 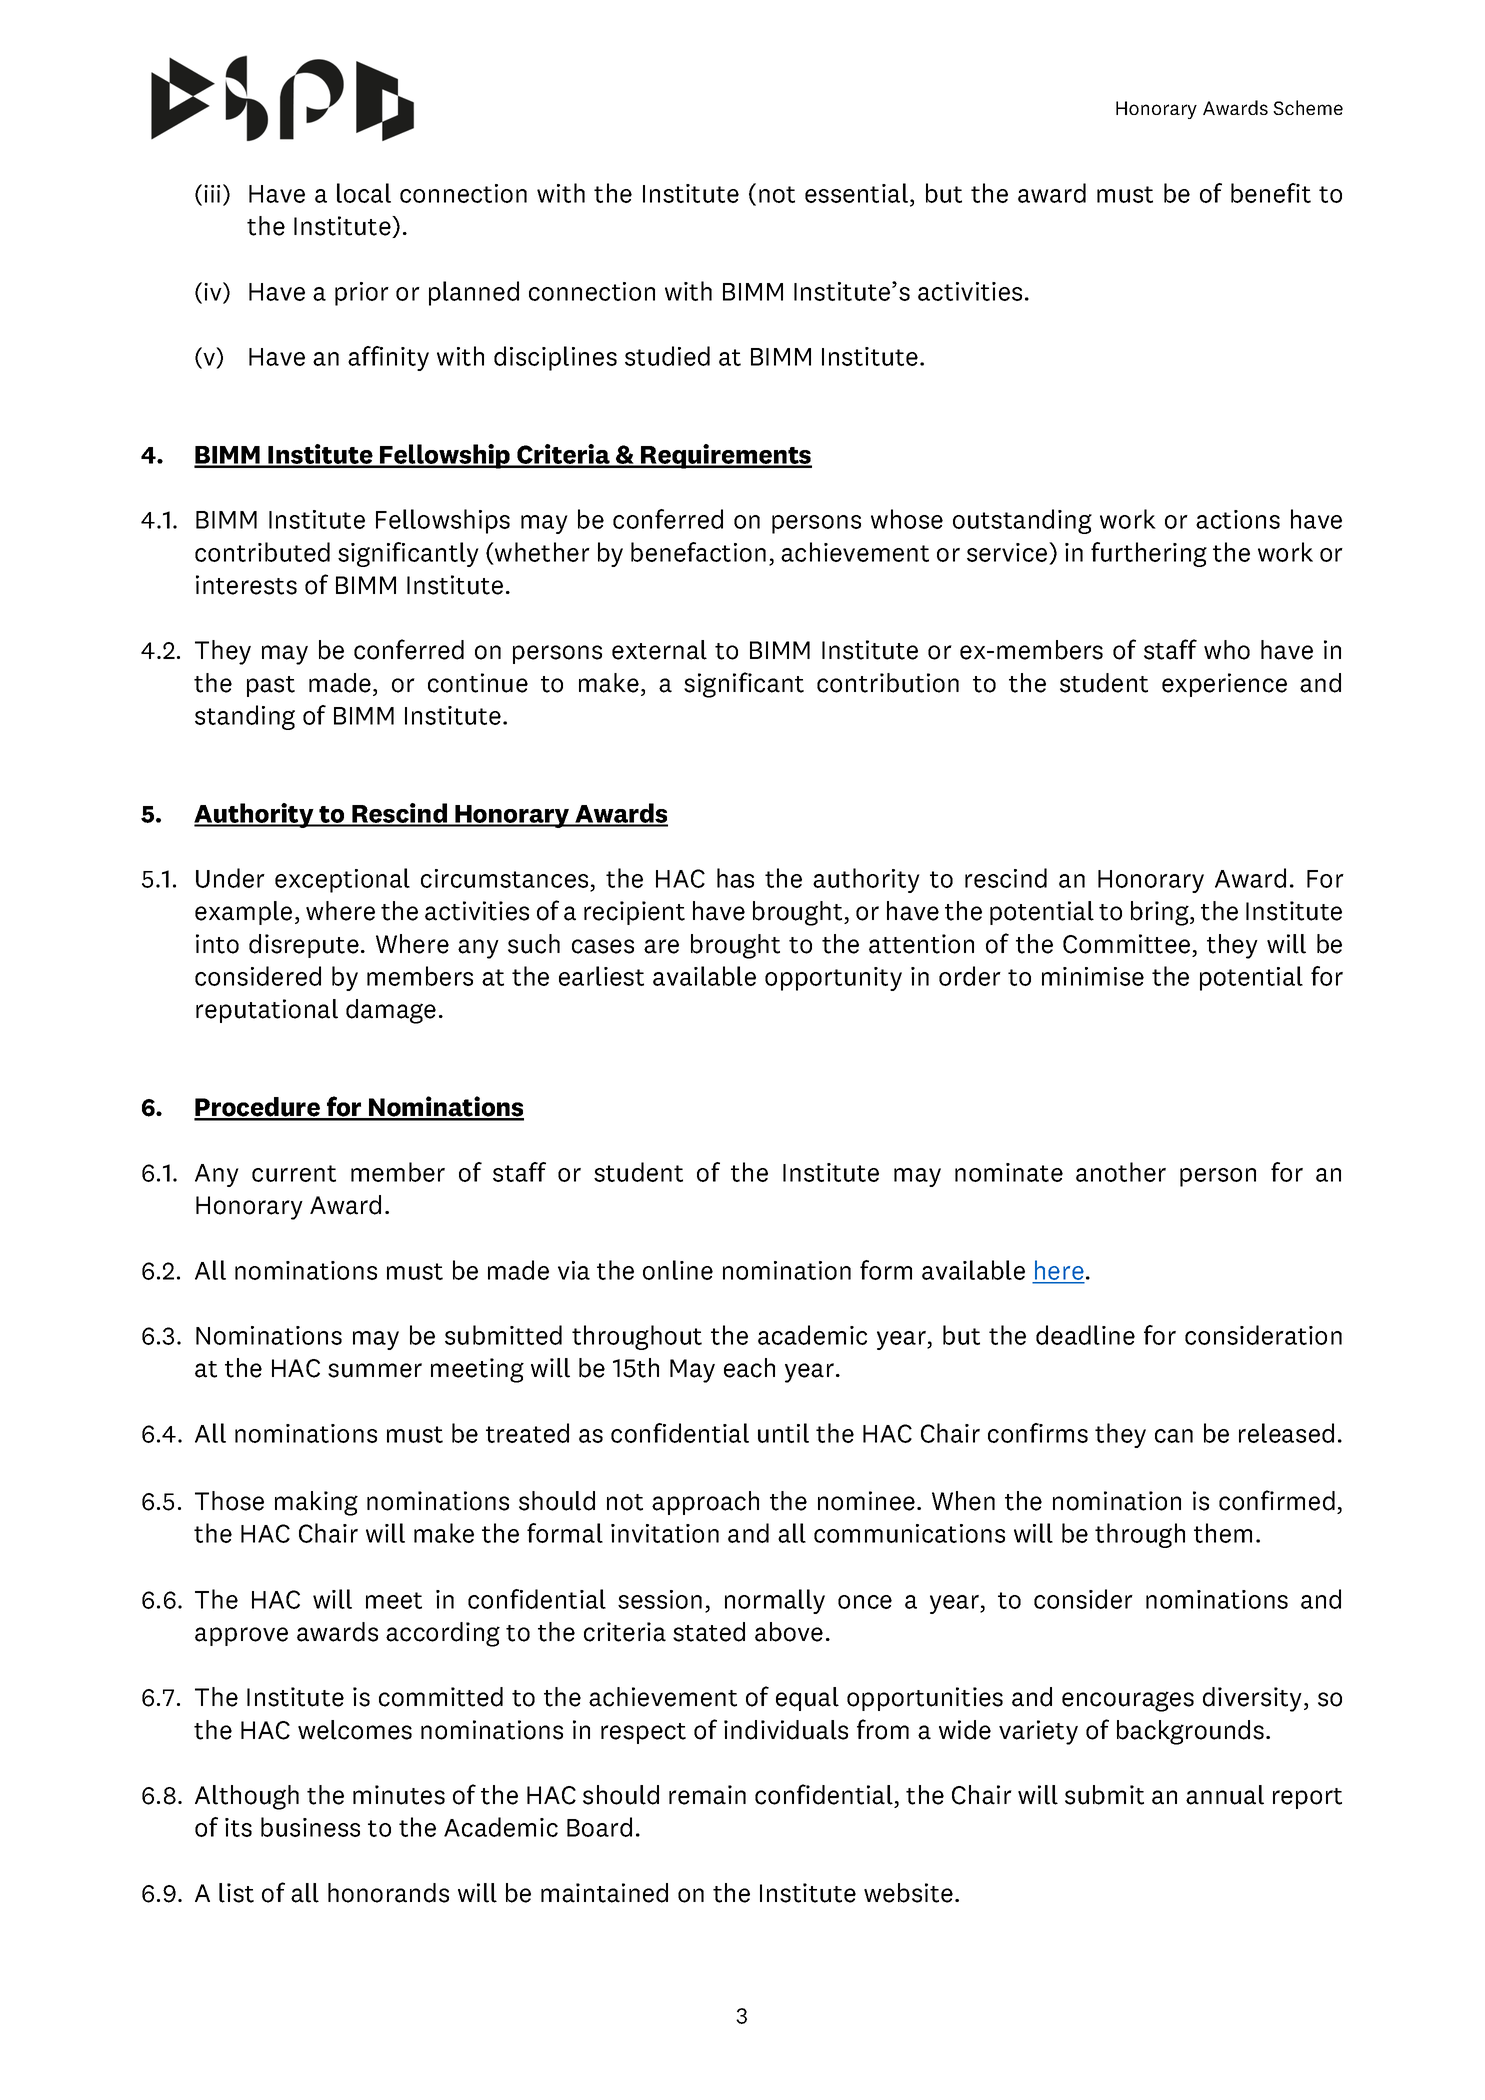 What do you see at coordinates (310, 1827) in the document?
I see `business` at bounding box center [310, 1827].
